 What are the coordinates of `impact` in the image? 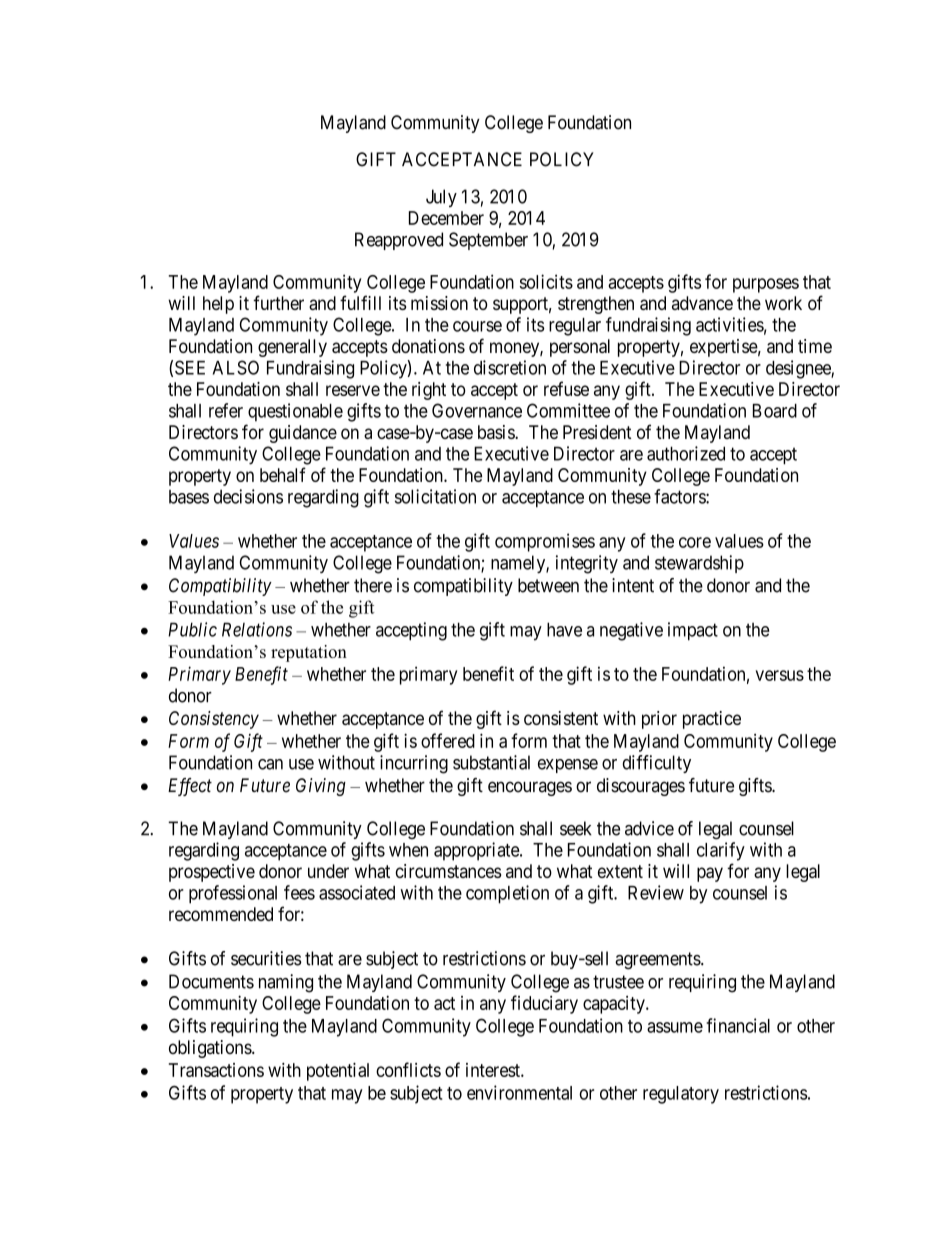 It's located at (693, 631).
